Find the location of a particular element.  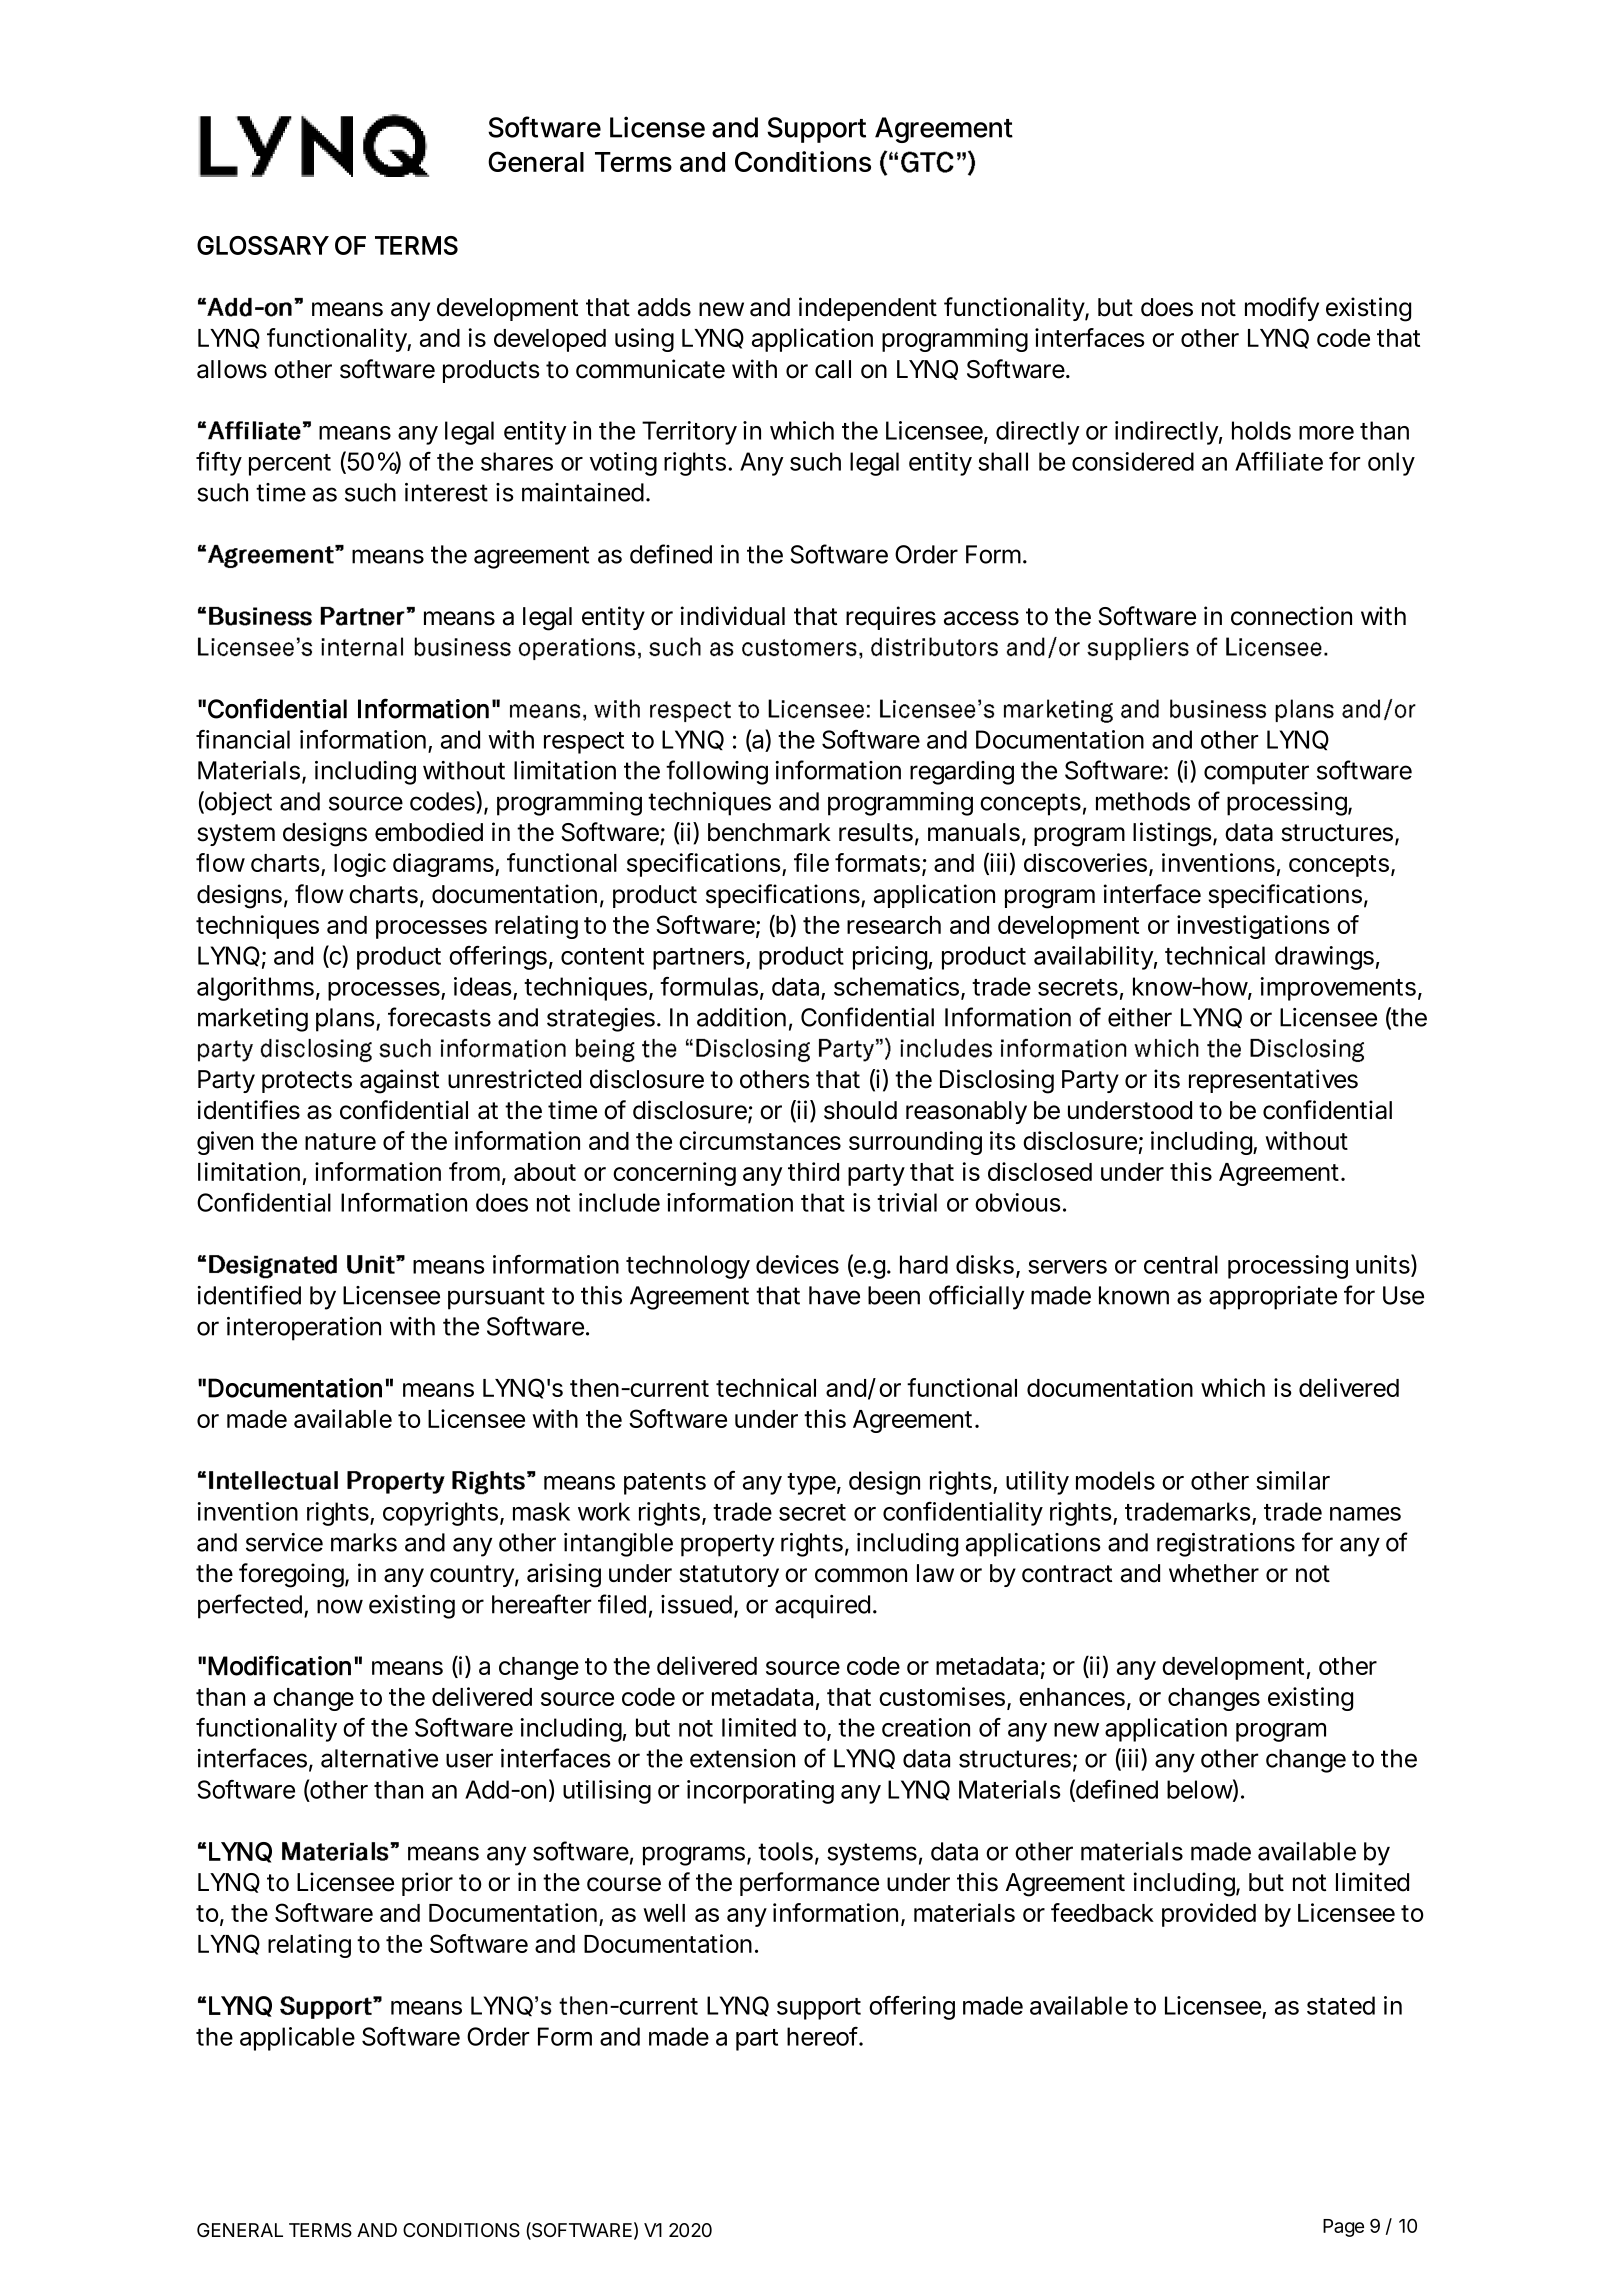

independent is located at coordinates (868, 309).
